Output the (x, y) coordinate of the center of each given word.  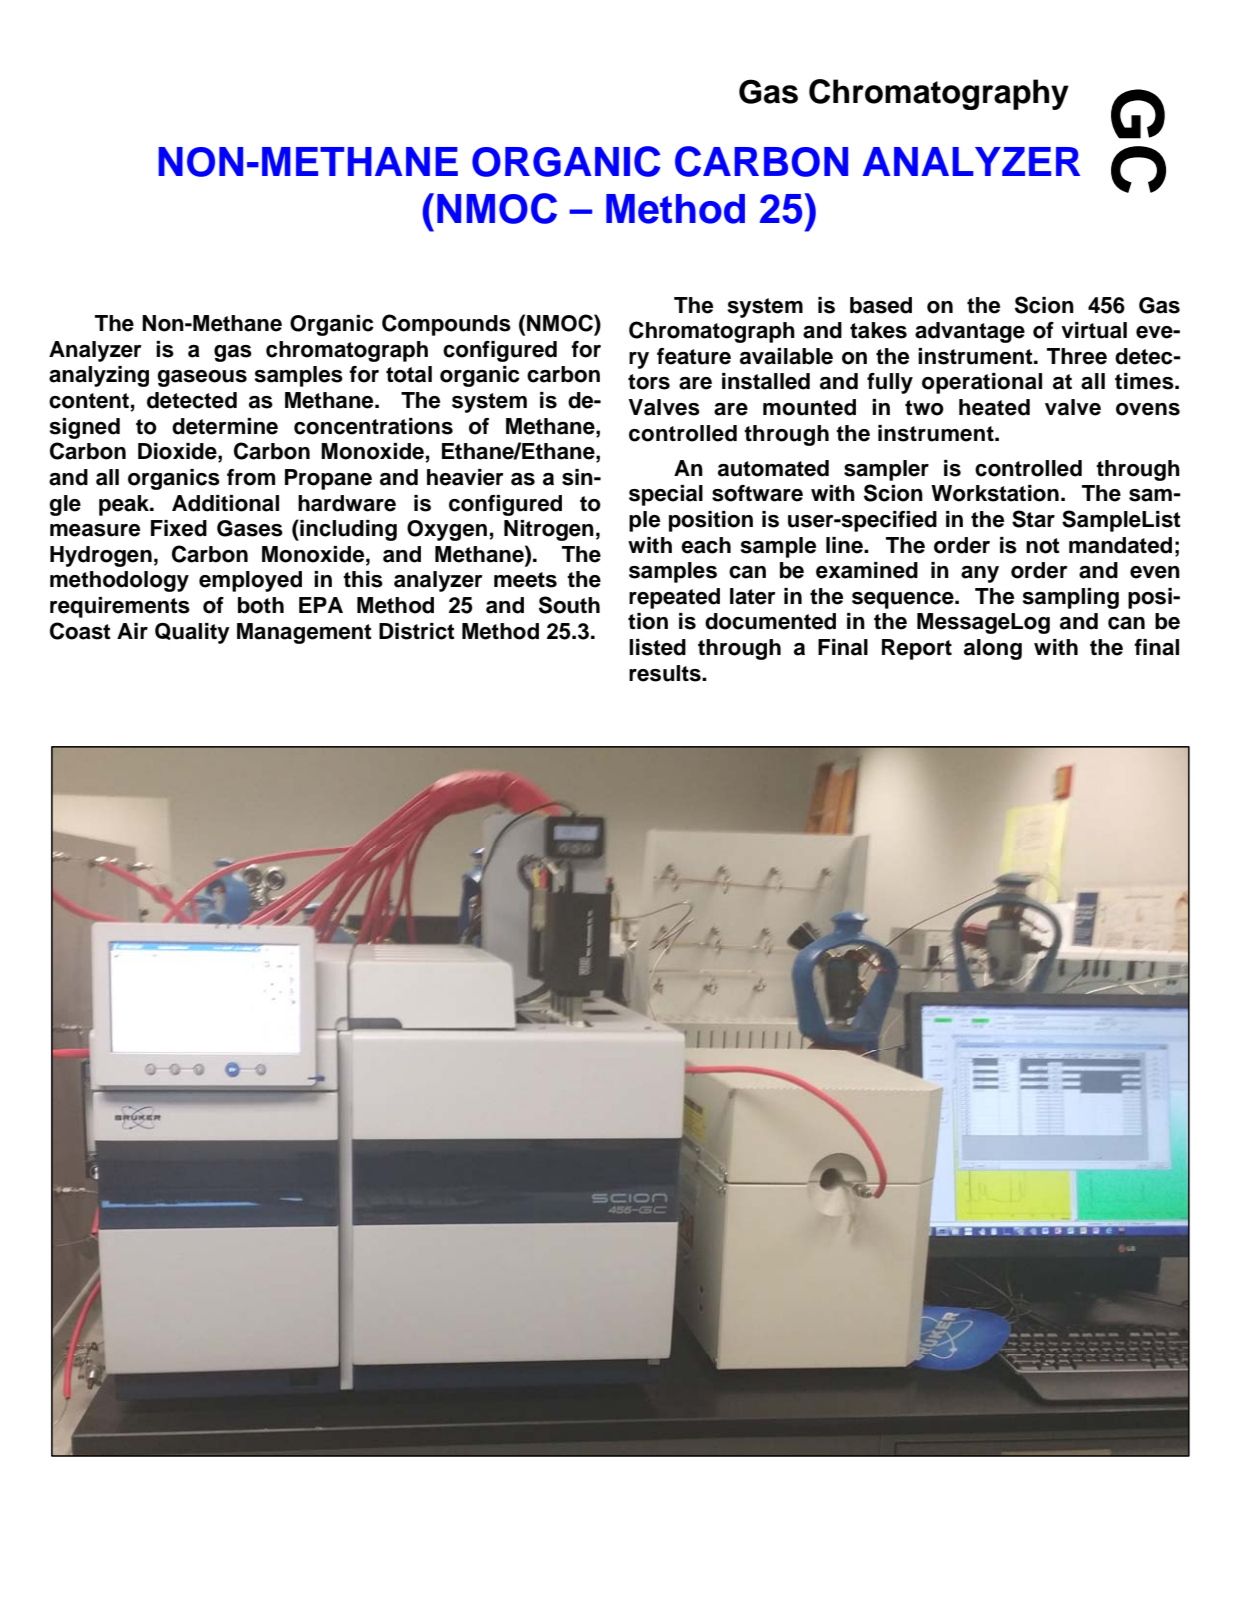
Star (1033, 519)
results (666, 673)
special (666, 495)
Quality (192, 633)
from (251, 477)
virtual (1094, 330)
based (881, 305)
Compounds (446, 325)
